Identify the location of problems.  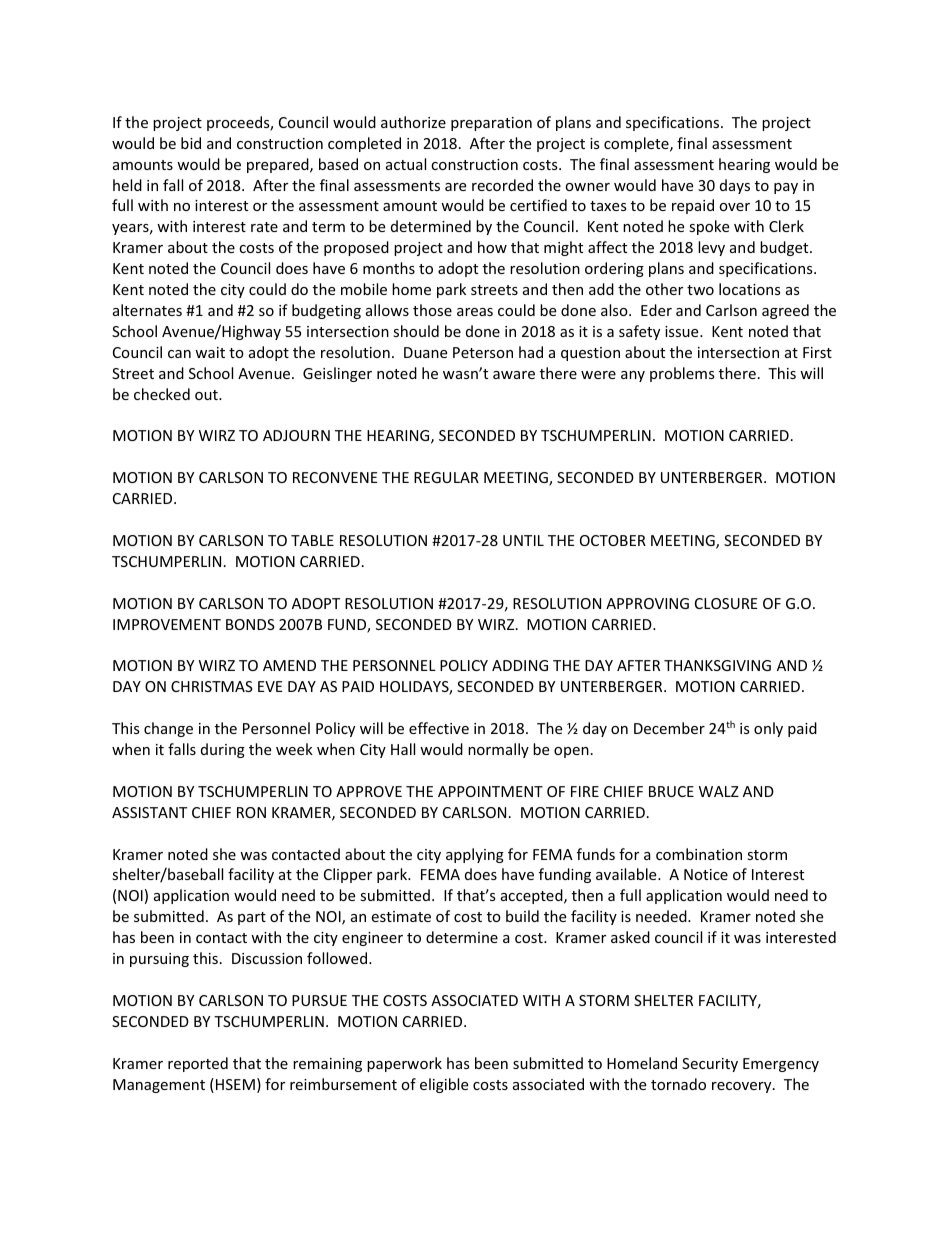
(682, 374).
